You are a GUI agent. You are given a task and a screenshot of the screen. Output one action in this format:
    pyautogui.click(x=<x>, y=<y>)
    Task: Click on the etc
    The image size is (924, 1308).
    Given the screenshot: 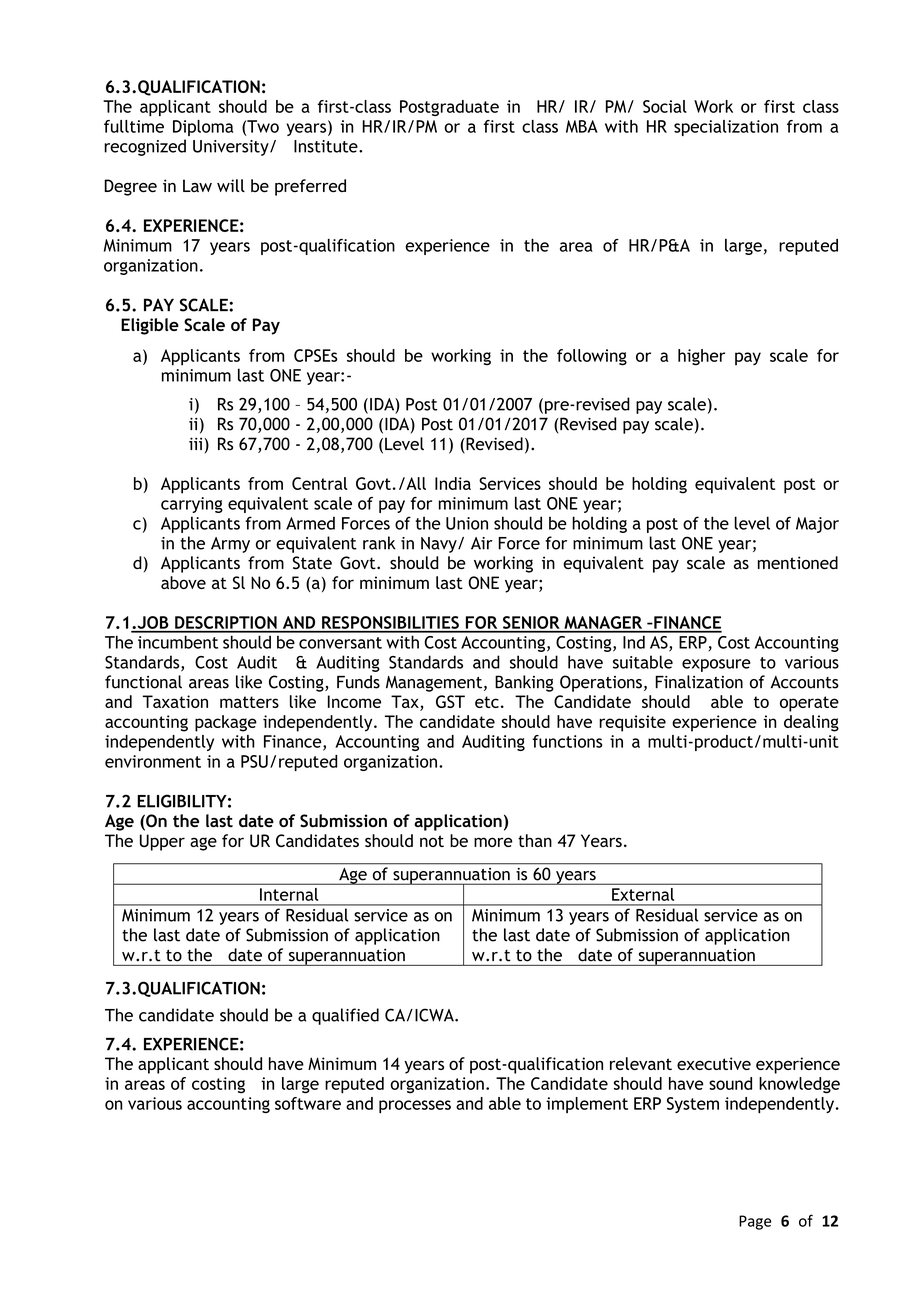 What is the action you would take?
    pyautogui.click(x=487, y=702)
